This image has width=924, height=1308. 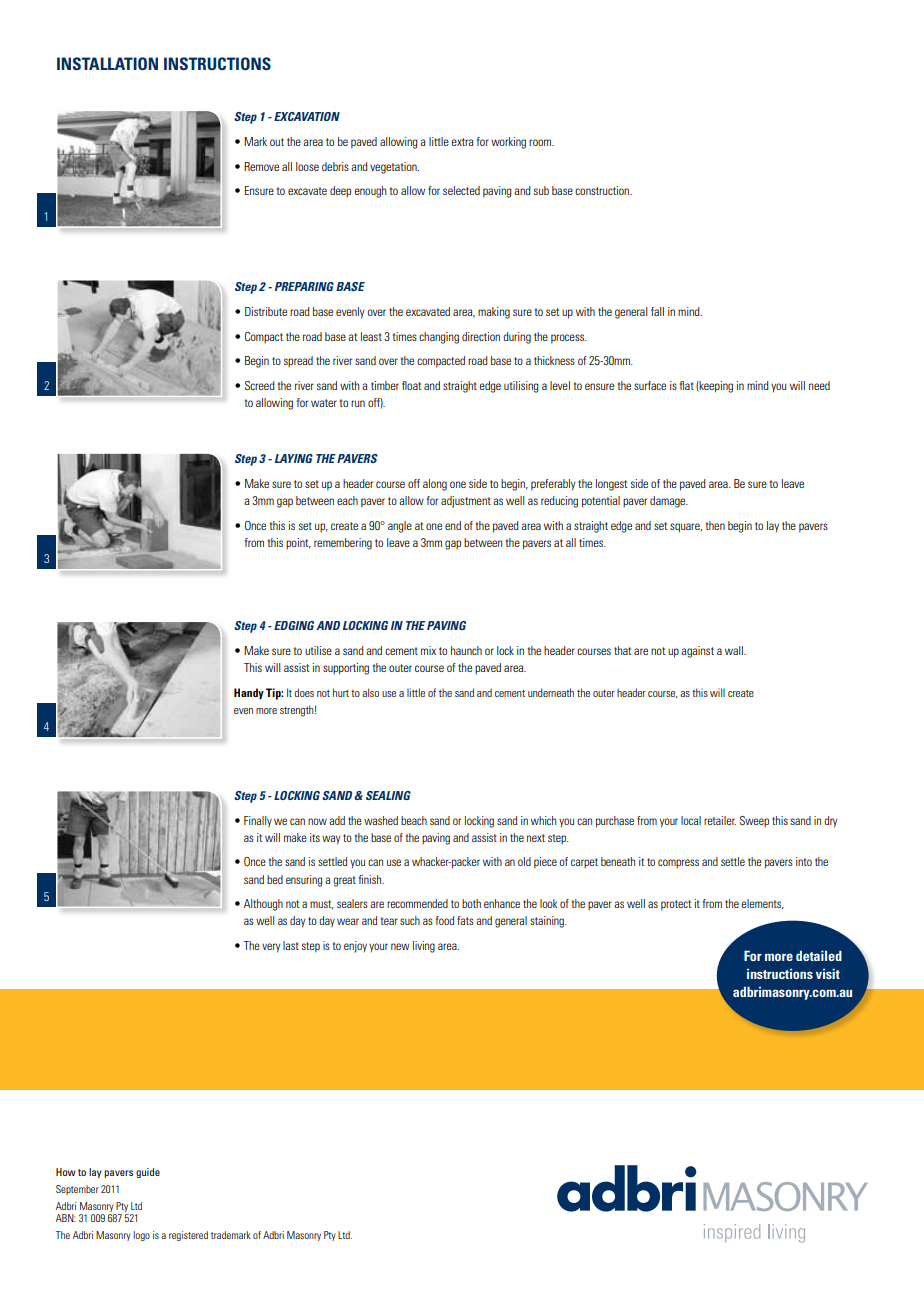 I want to click on Sweep, so click(x=754, y=822).
